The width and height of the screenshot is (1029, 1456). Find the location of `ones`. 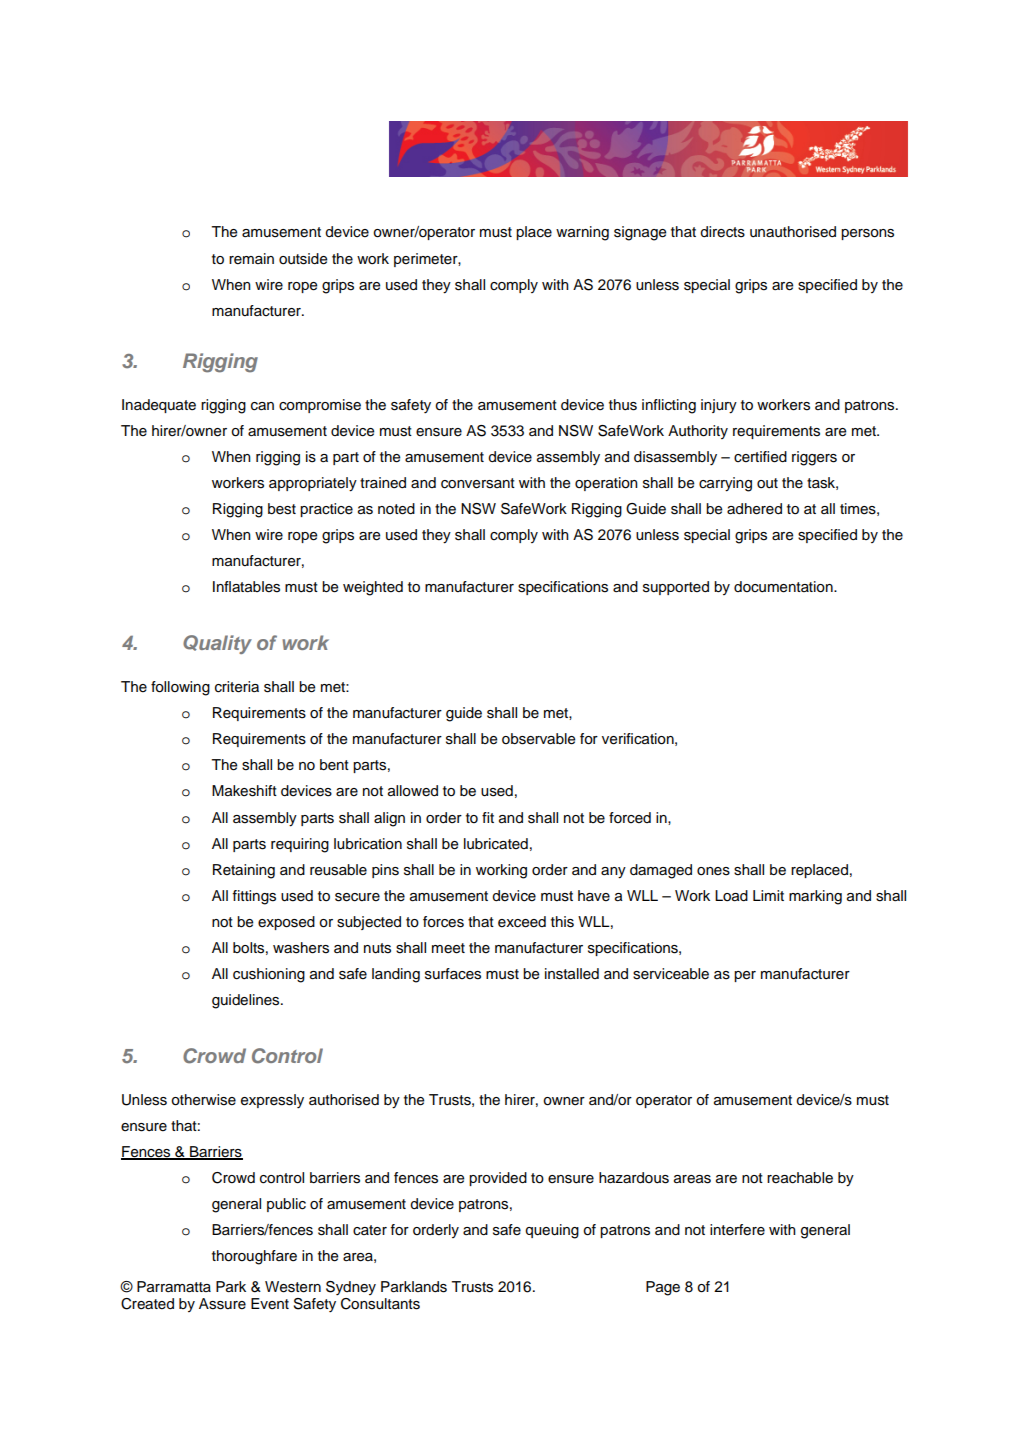

ones is located at coordinates (713, 871).
